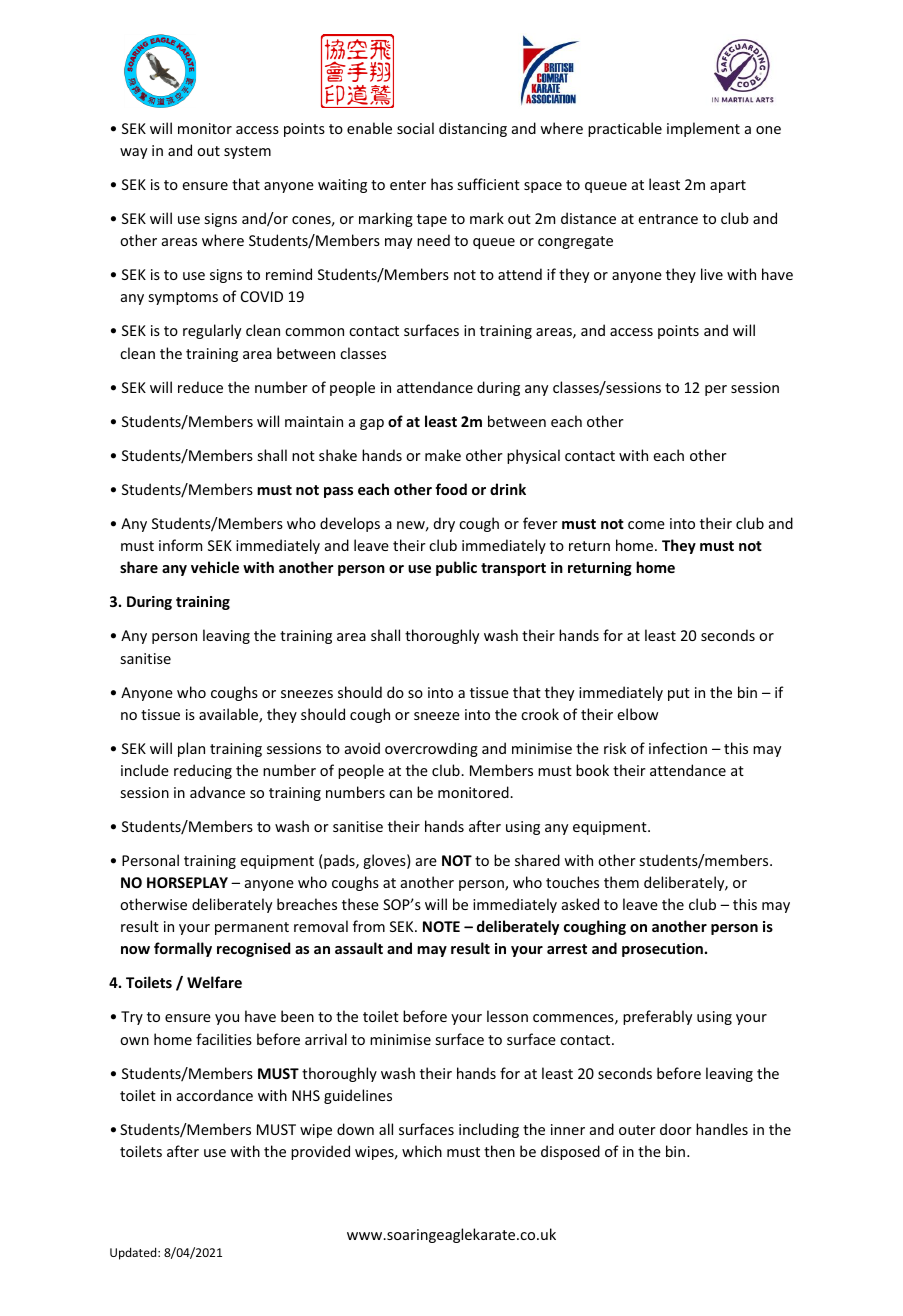 This page has height=1316, width=903. I want to click on practicable, so click(625, 129).
